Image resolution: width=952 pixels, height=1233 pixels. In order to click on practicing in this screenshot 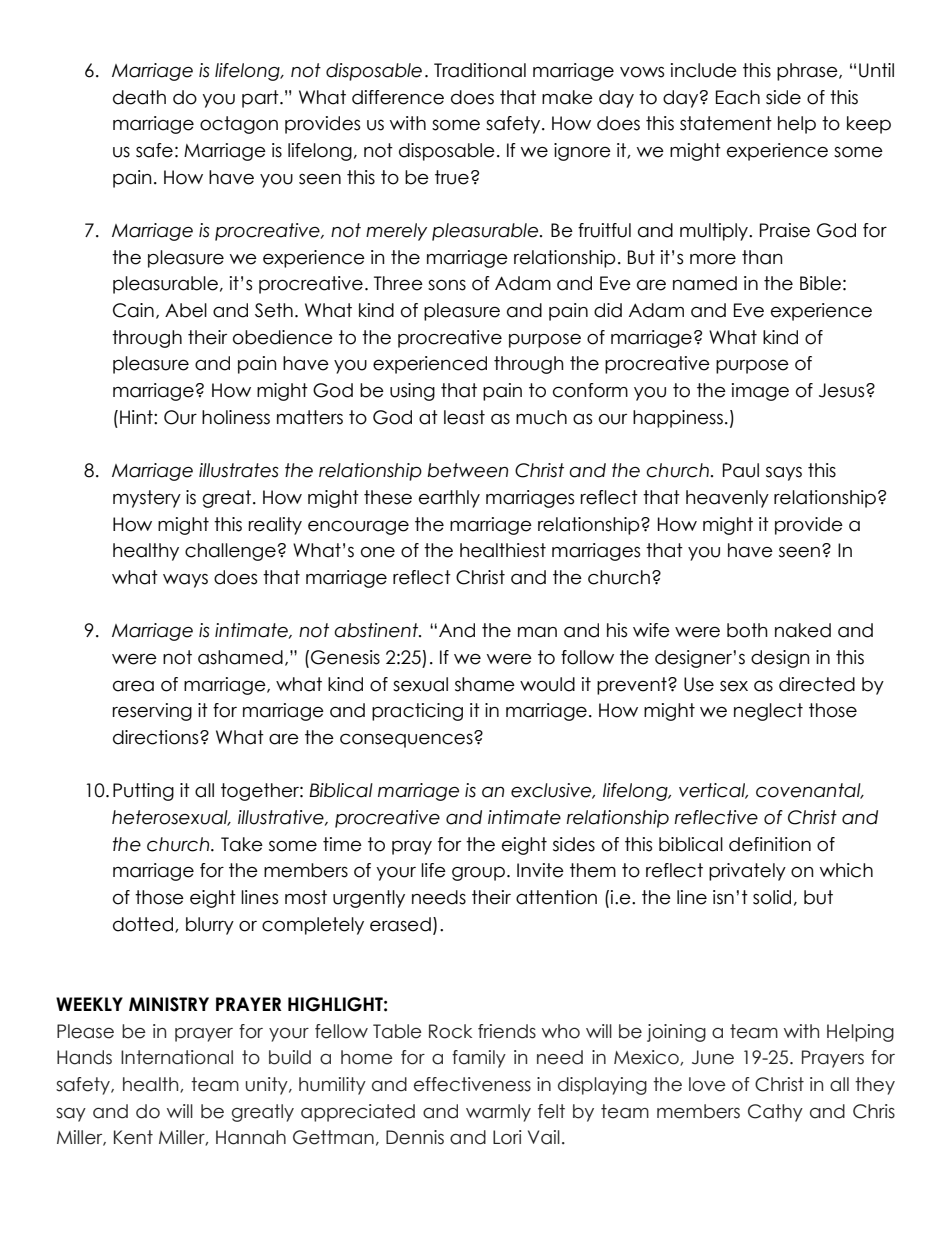, I will do `click(417, 712)`.
